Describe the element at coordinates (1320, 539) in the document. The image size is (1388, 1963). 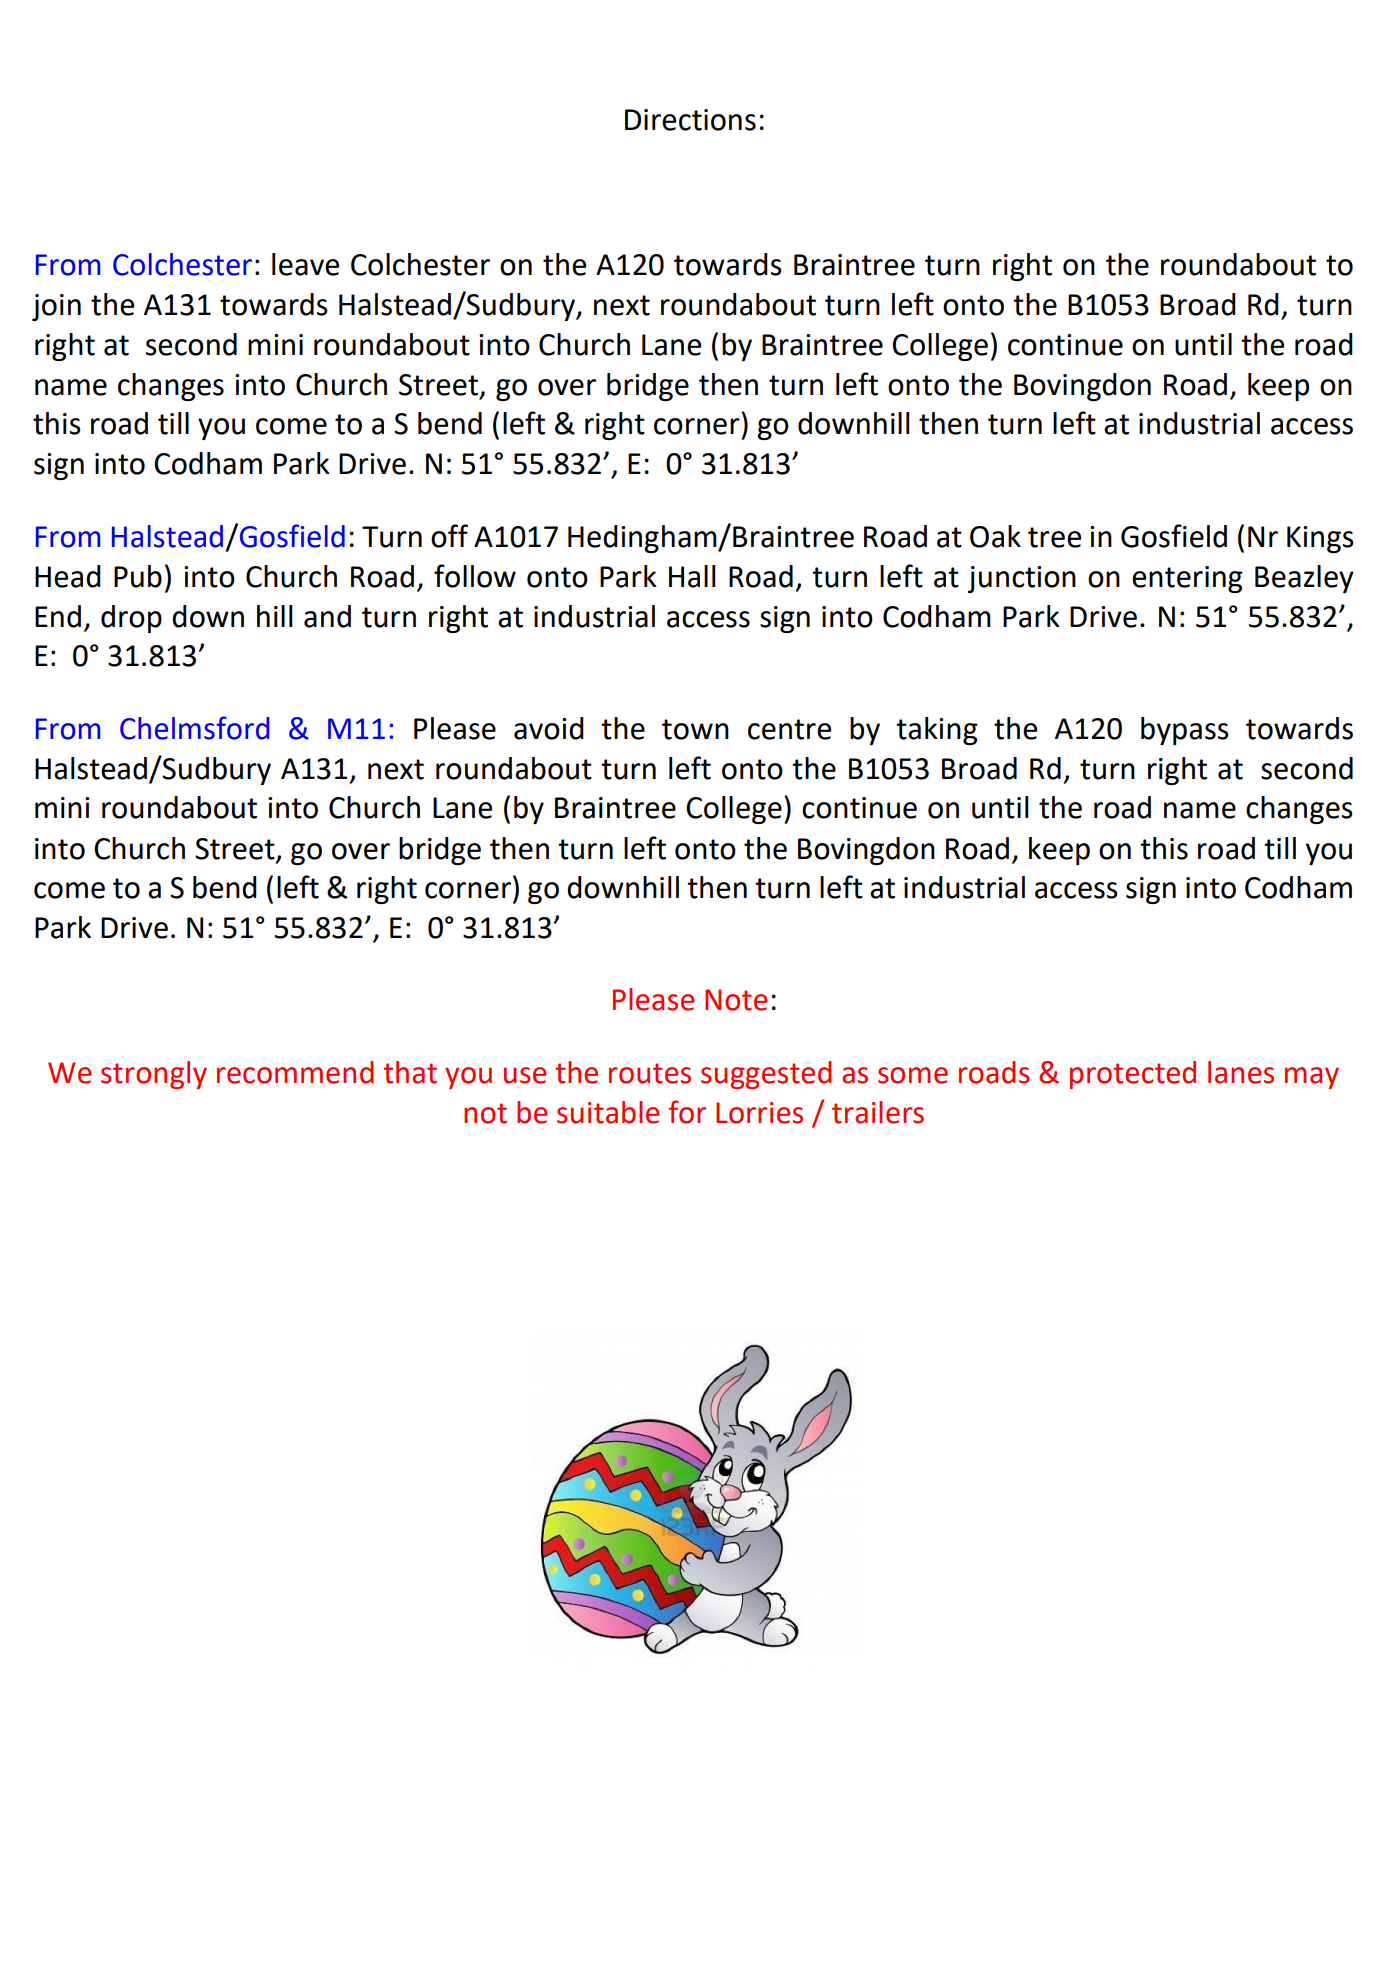
I see `Kings` at that location.
